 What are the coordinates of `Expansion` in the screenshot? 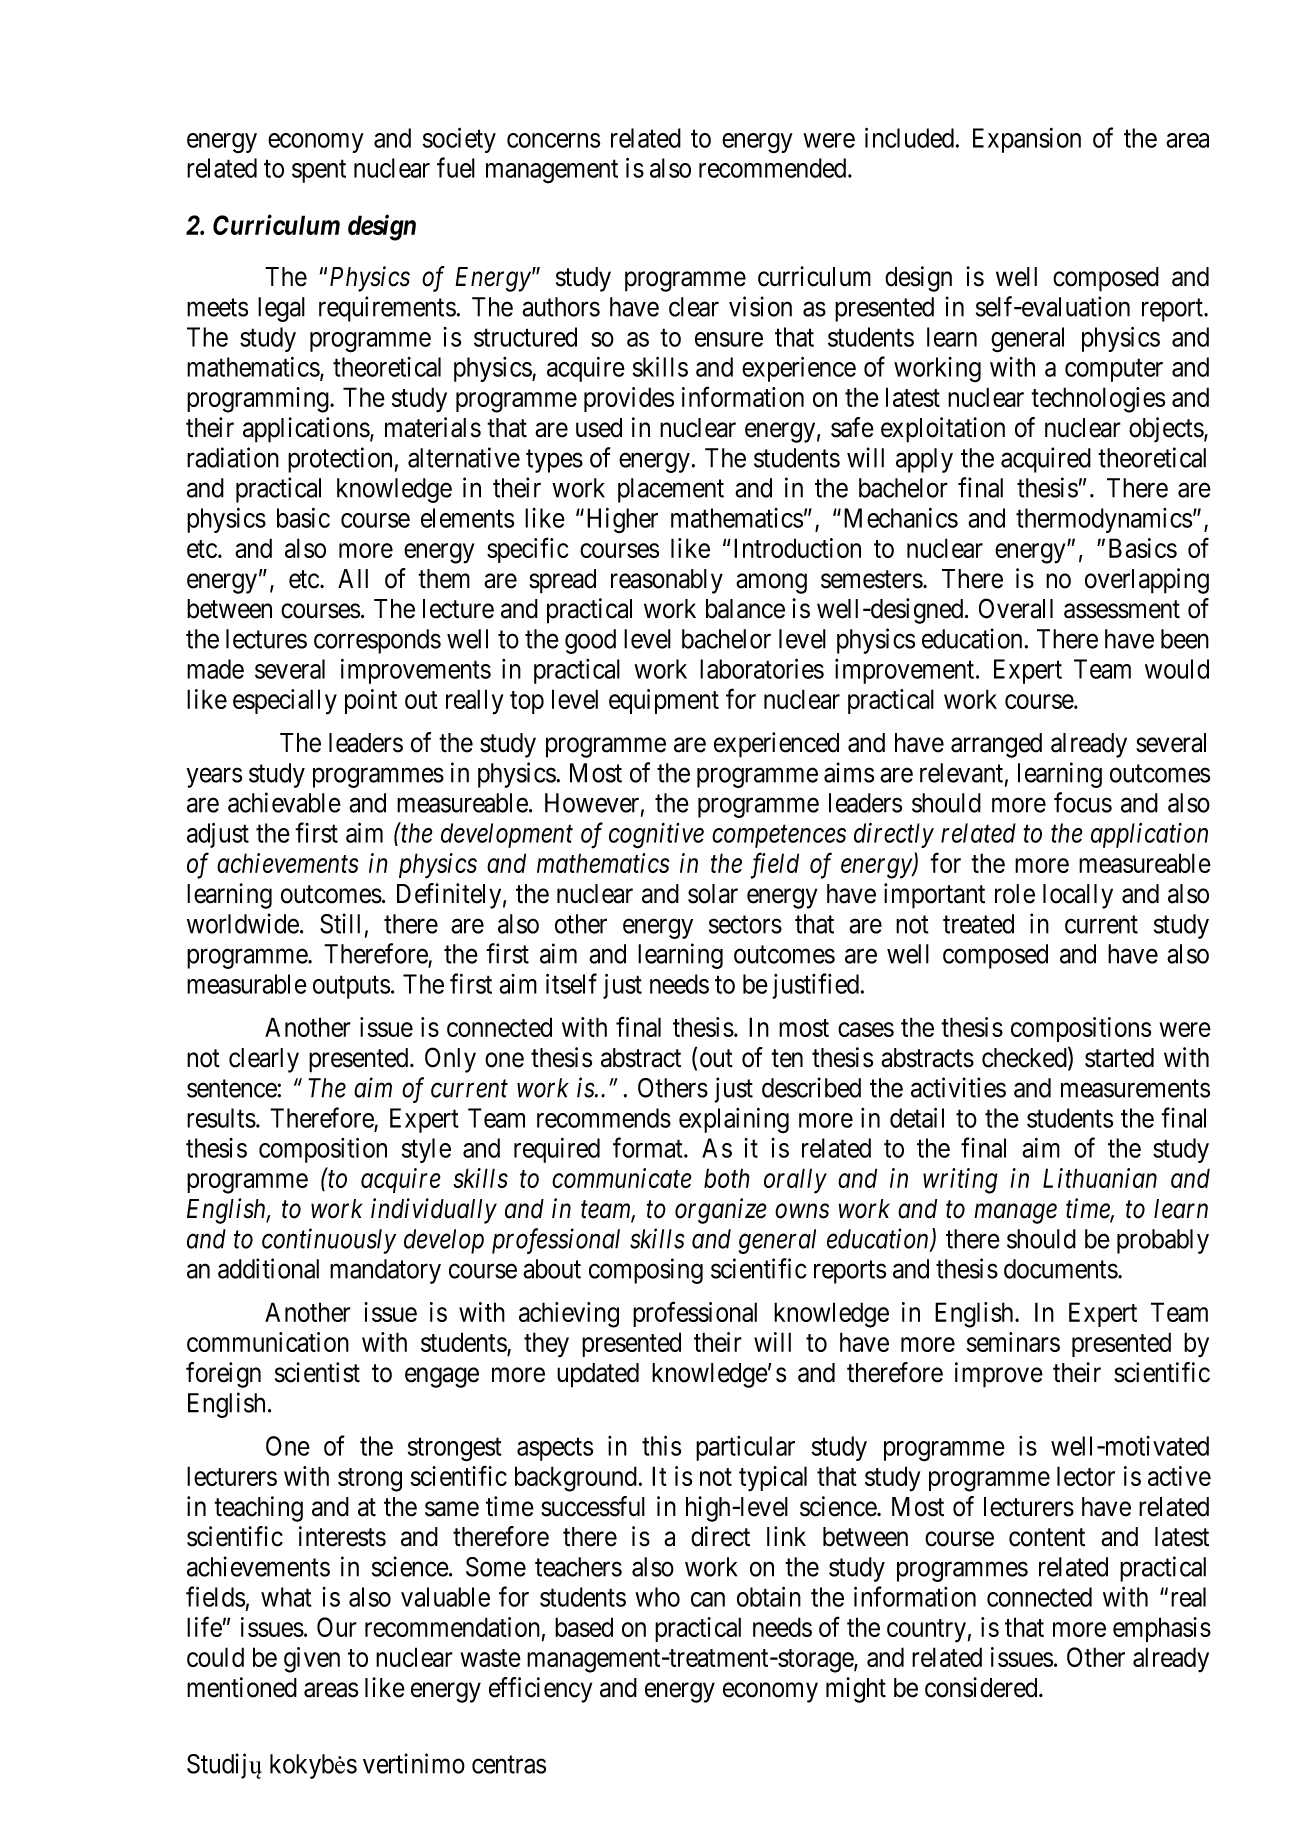 It's located at (1027, 140).
